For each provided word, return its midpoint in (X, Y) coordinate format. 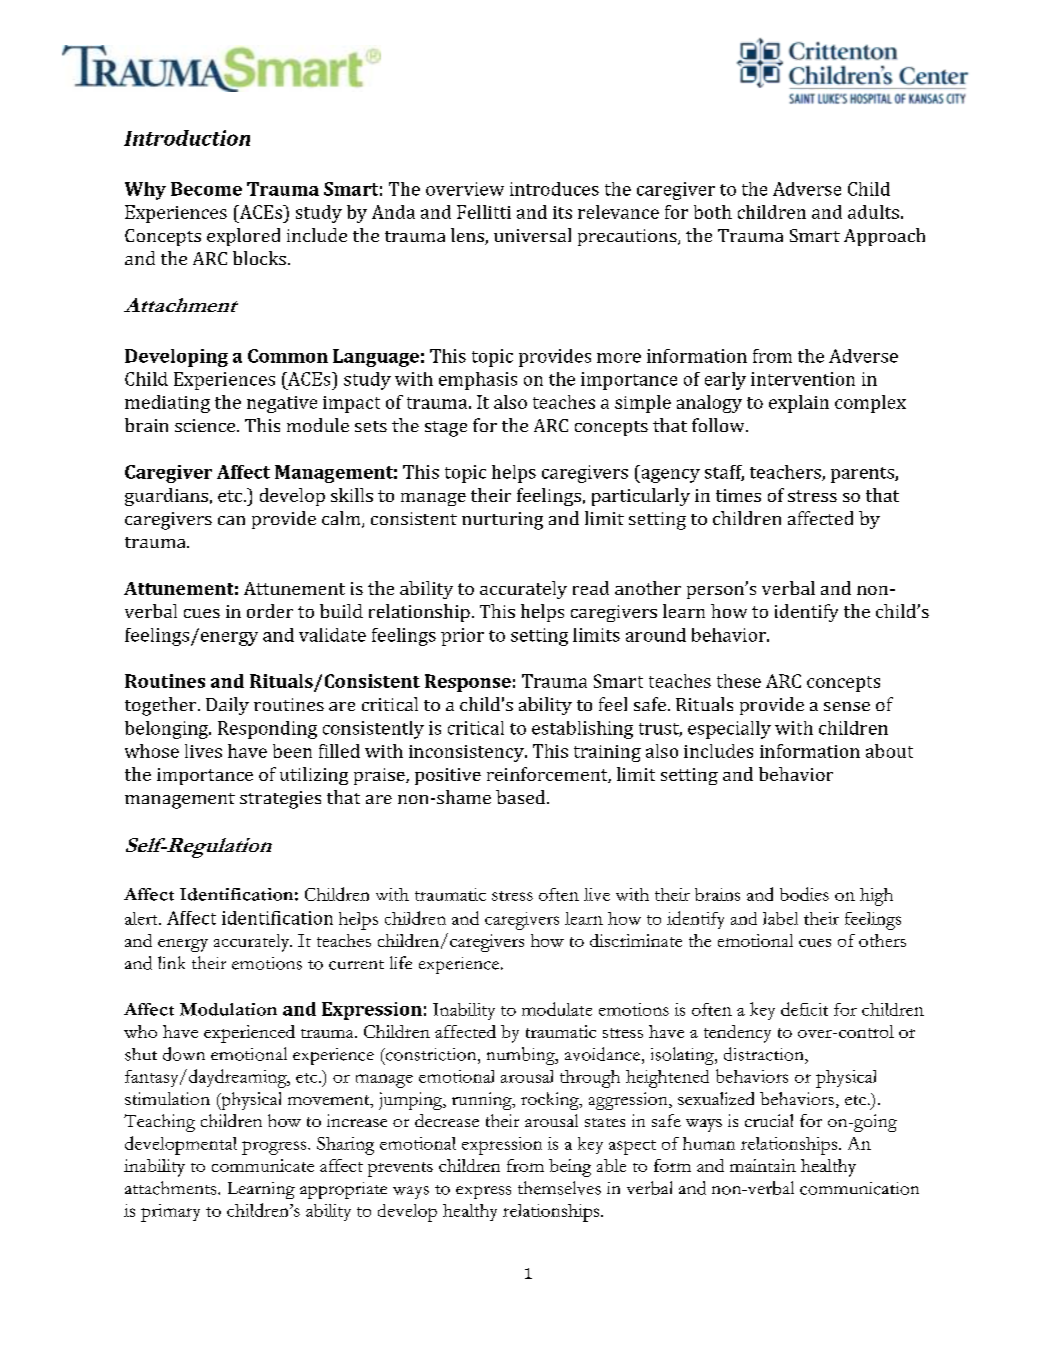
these (739, 681)
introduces (554, 189)
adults (873, 212)
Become (206, 189)
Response (468, 683)
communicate (263, 1165)
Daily (227, 706)
